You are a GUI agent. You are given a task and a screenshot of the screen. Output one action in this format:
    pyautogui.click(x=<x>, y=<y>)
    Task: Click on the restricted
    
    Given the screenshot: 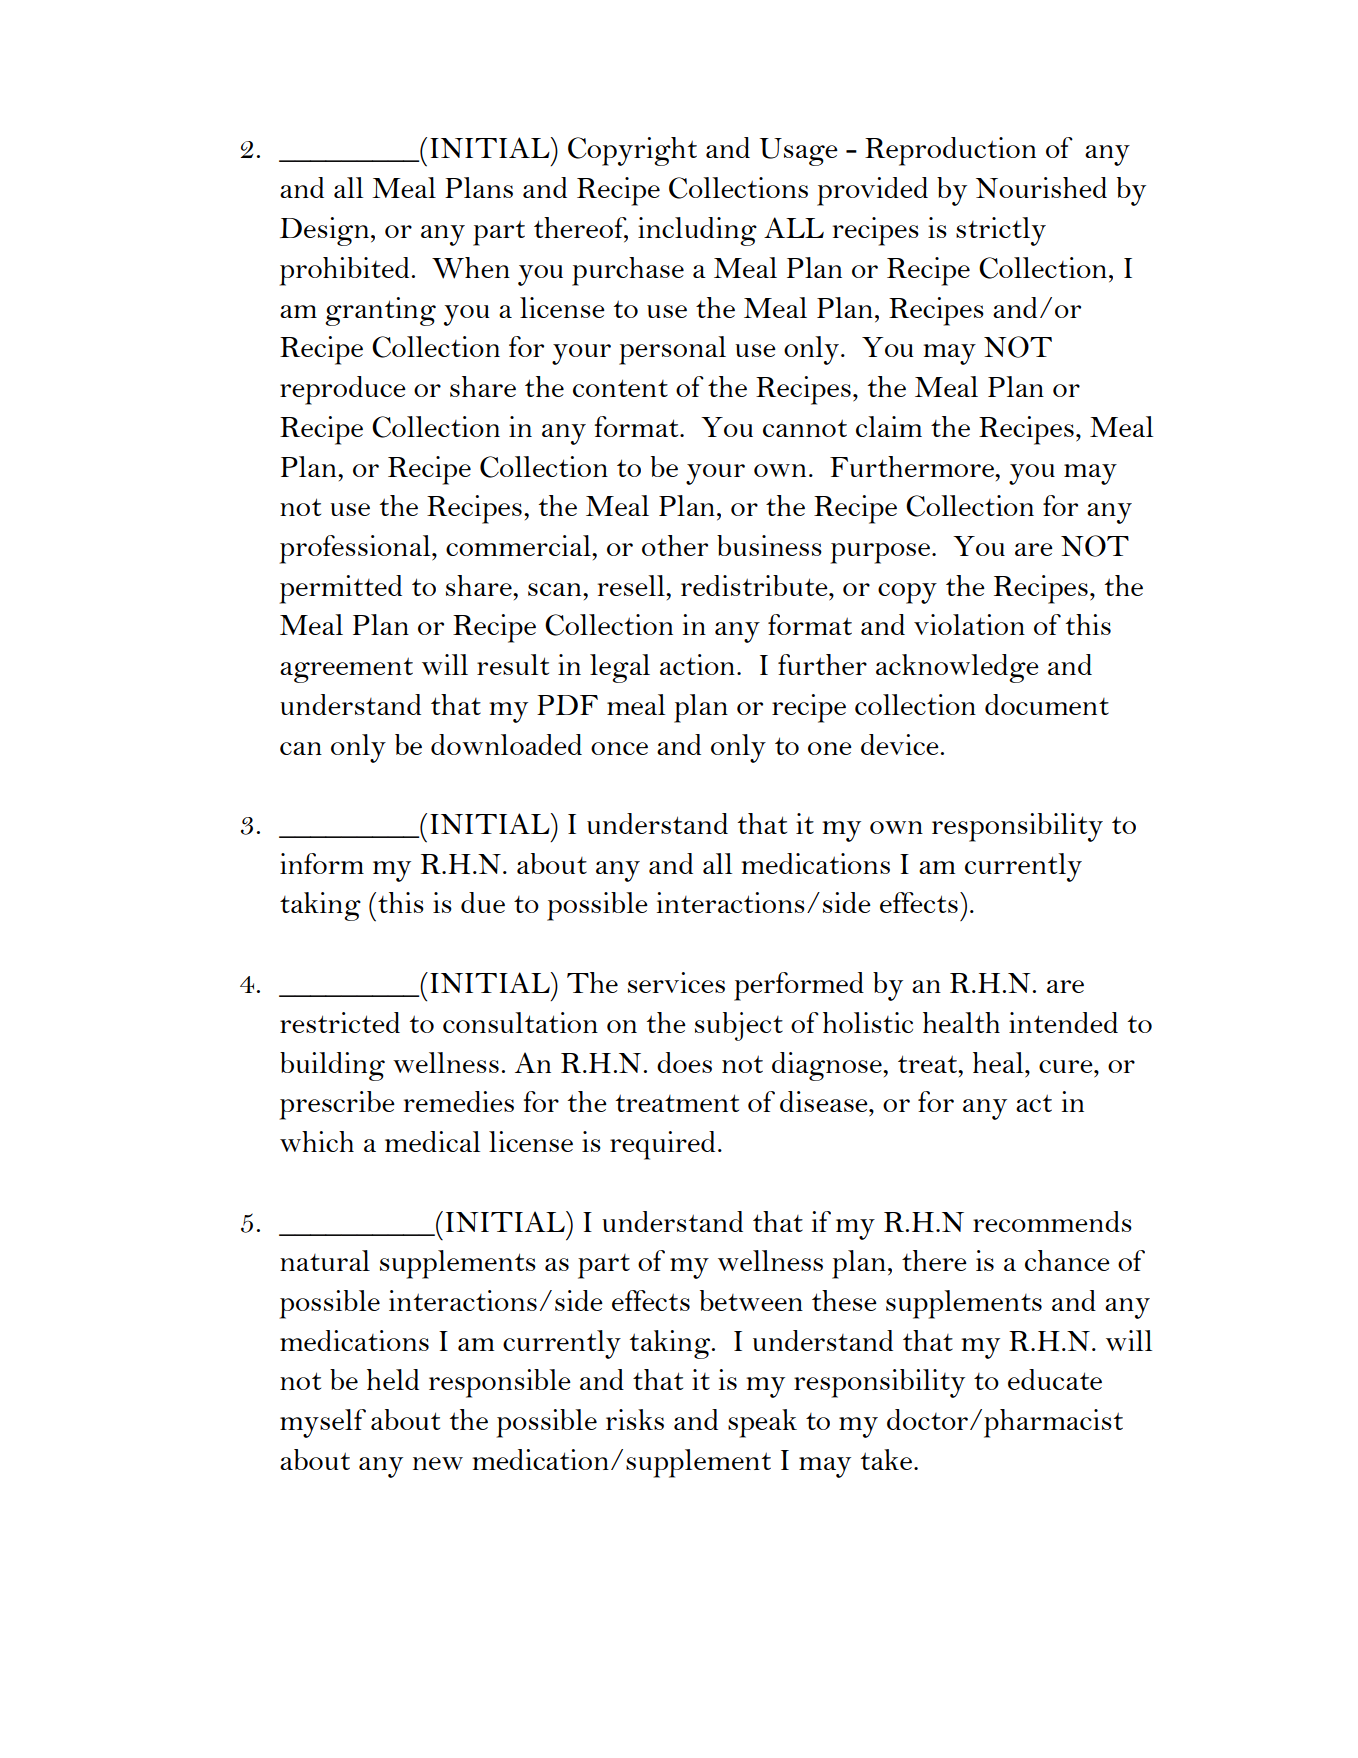 What is the action you would take?
    pyautogui.click(x=340, y=1022)
